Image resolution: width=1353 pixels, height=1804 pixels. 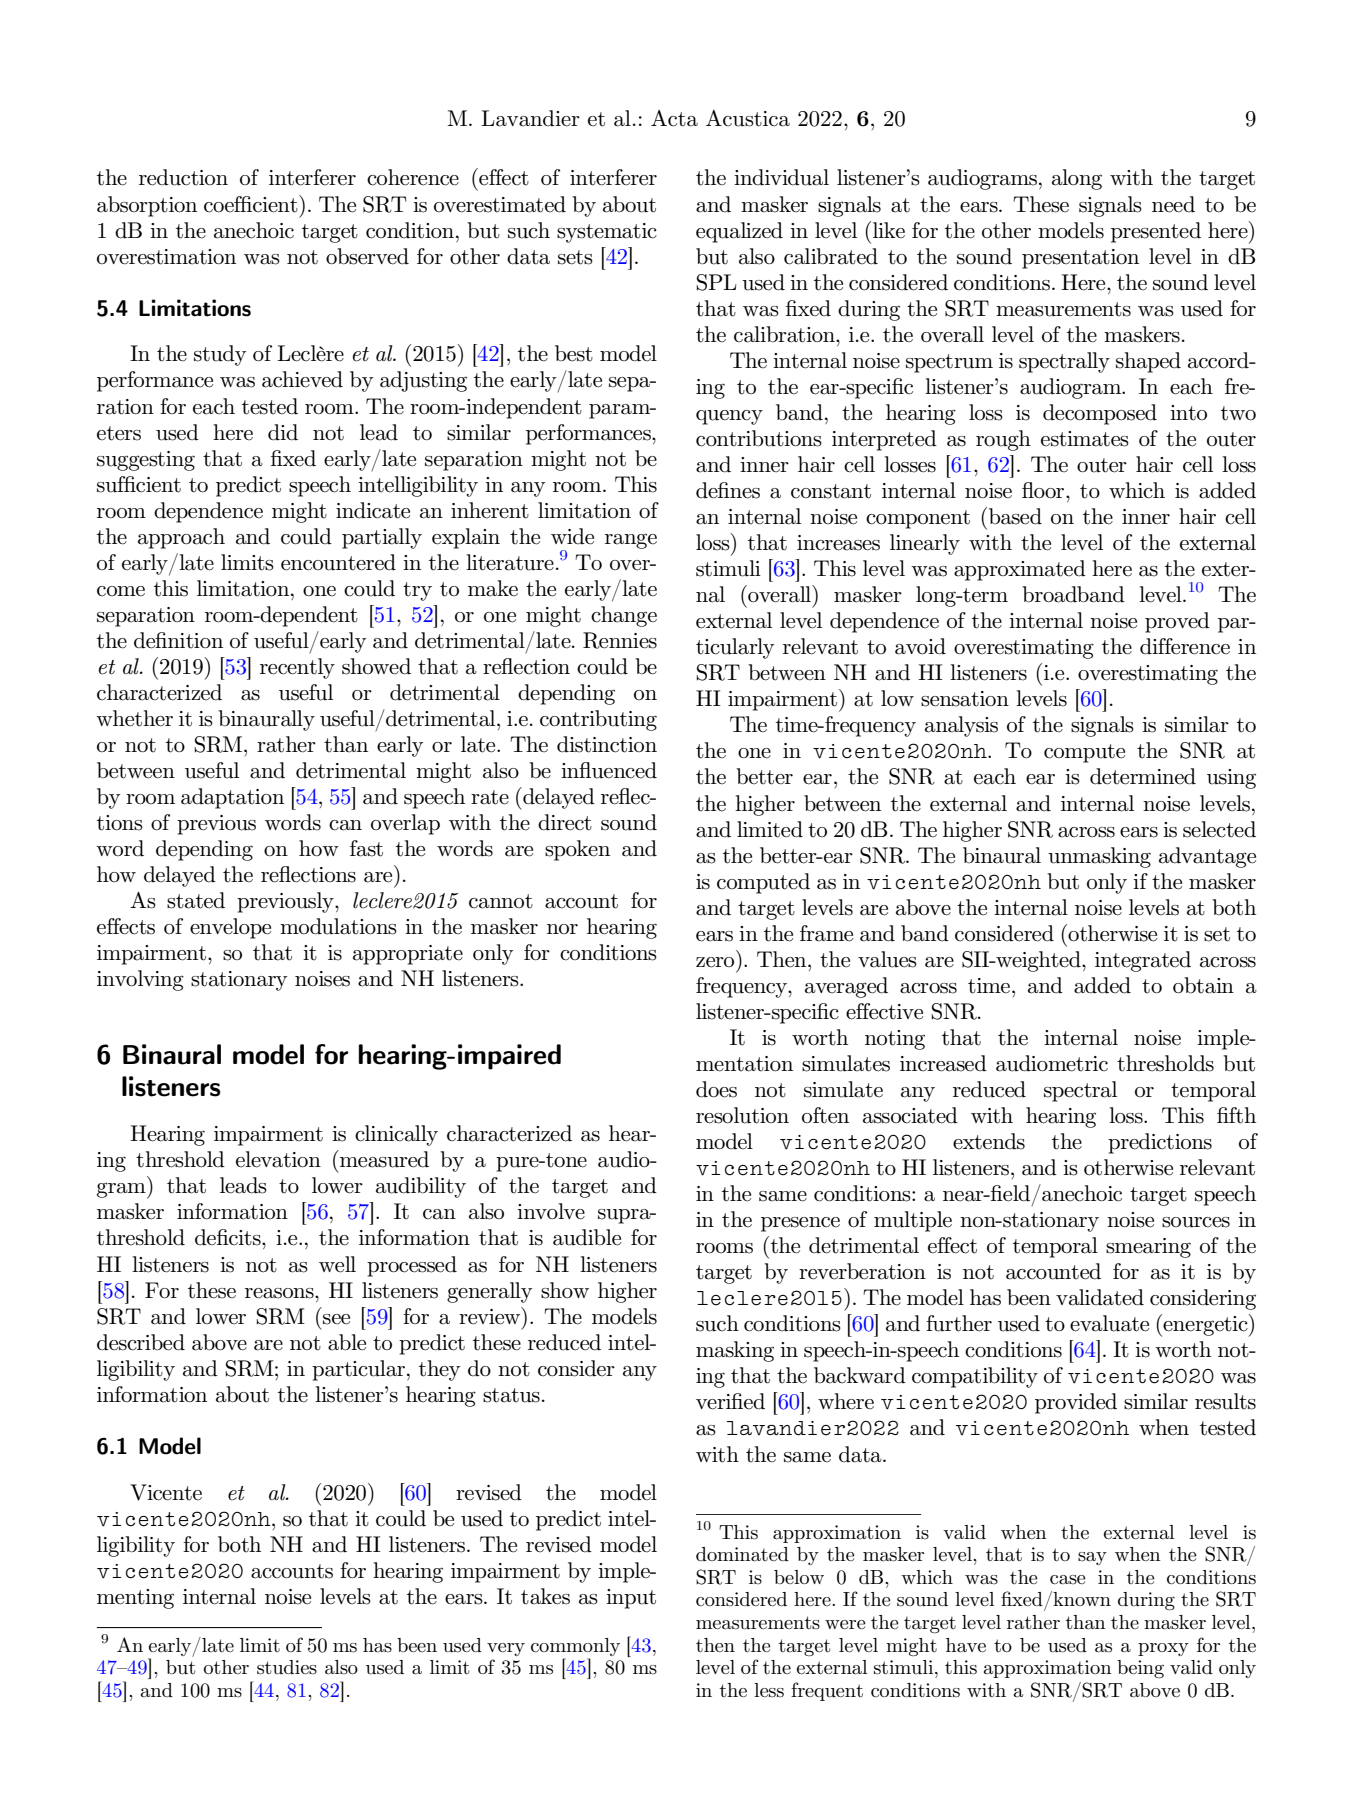 I want to click on advantage, so click(x=1207, y=857).
